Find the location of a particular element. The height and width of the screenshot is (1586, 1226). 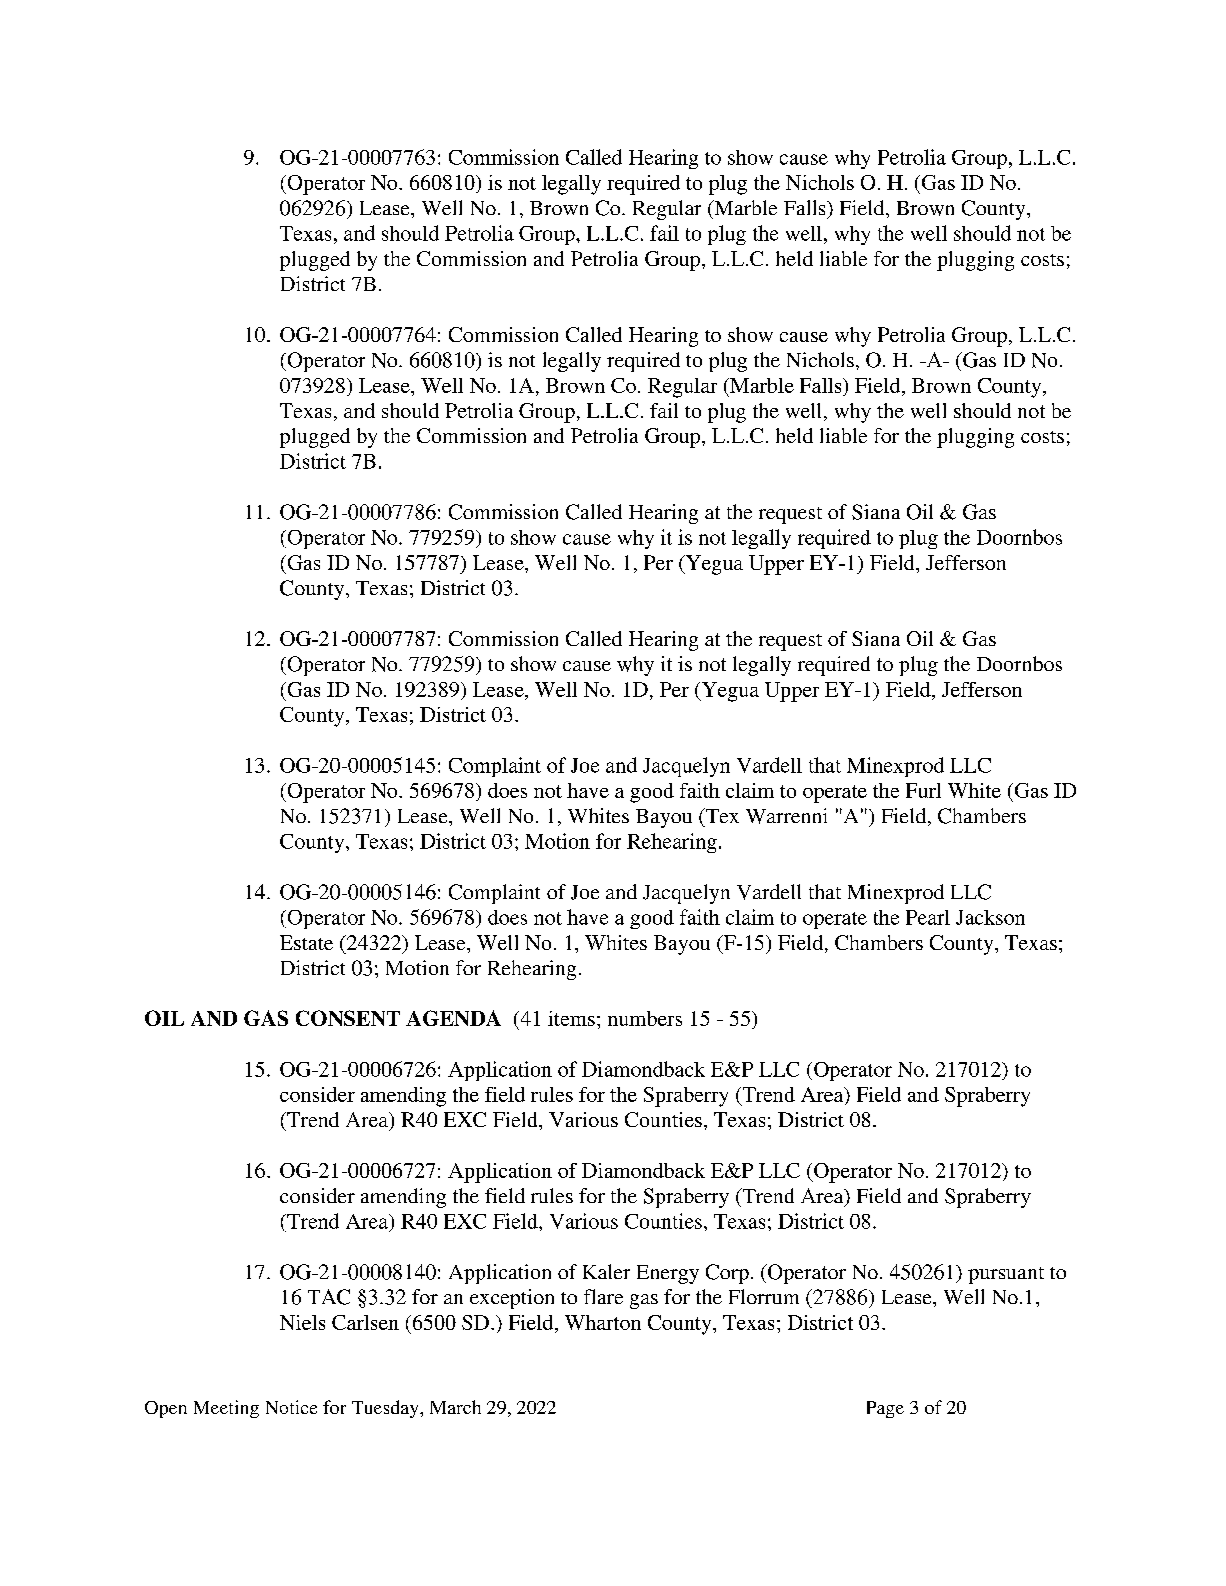

March is located at coordinates (455, 1407).
